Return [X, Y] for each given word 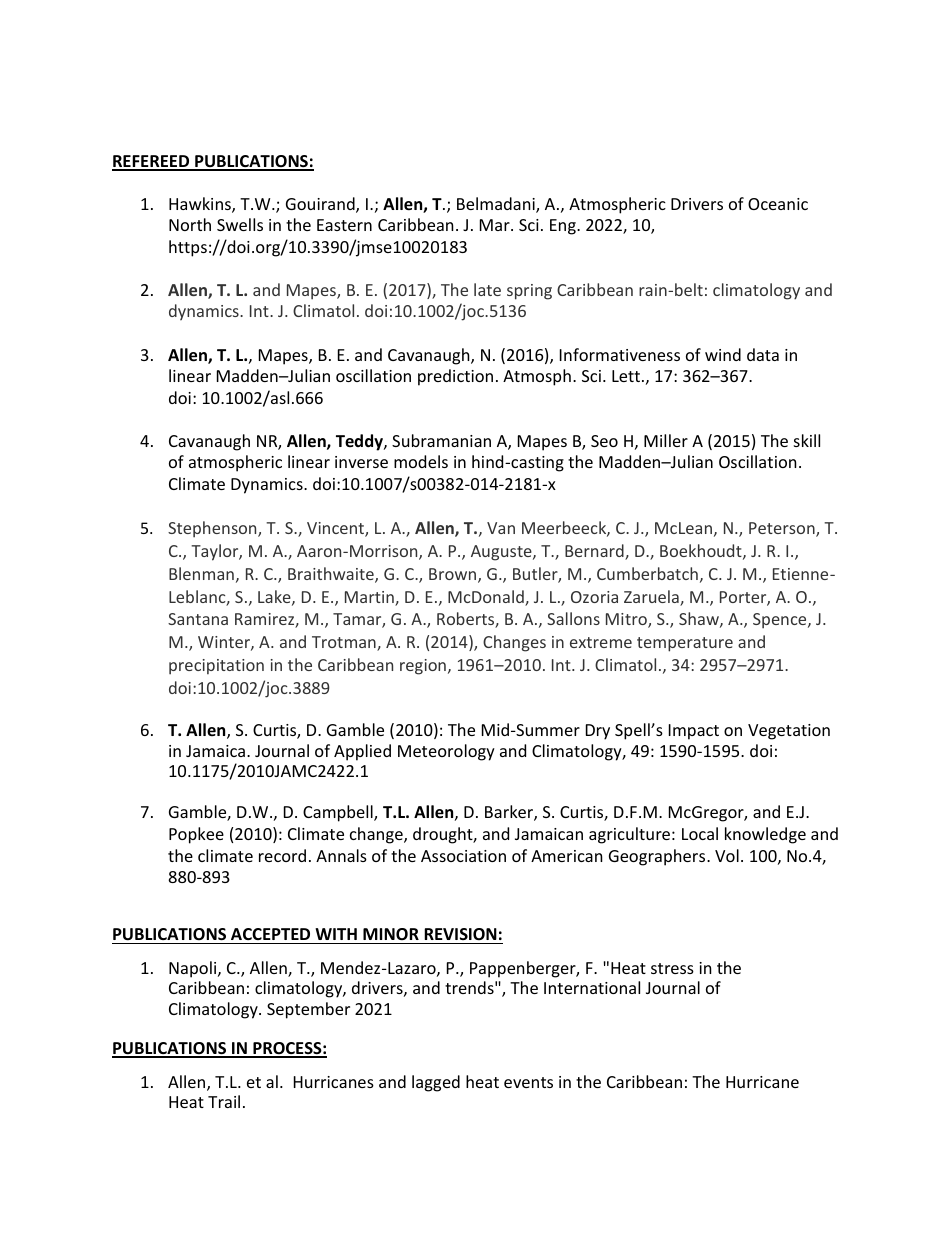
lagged [436, 1083]
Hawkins [201, 205]
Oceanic [778, 204]
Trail [224, 1101]
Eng [564, 227]
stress [672, 968]
